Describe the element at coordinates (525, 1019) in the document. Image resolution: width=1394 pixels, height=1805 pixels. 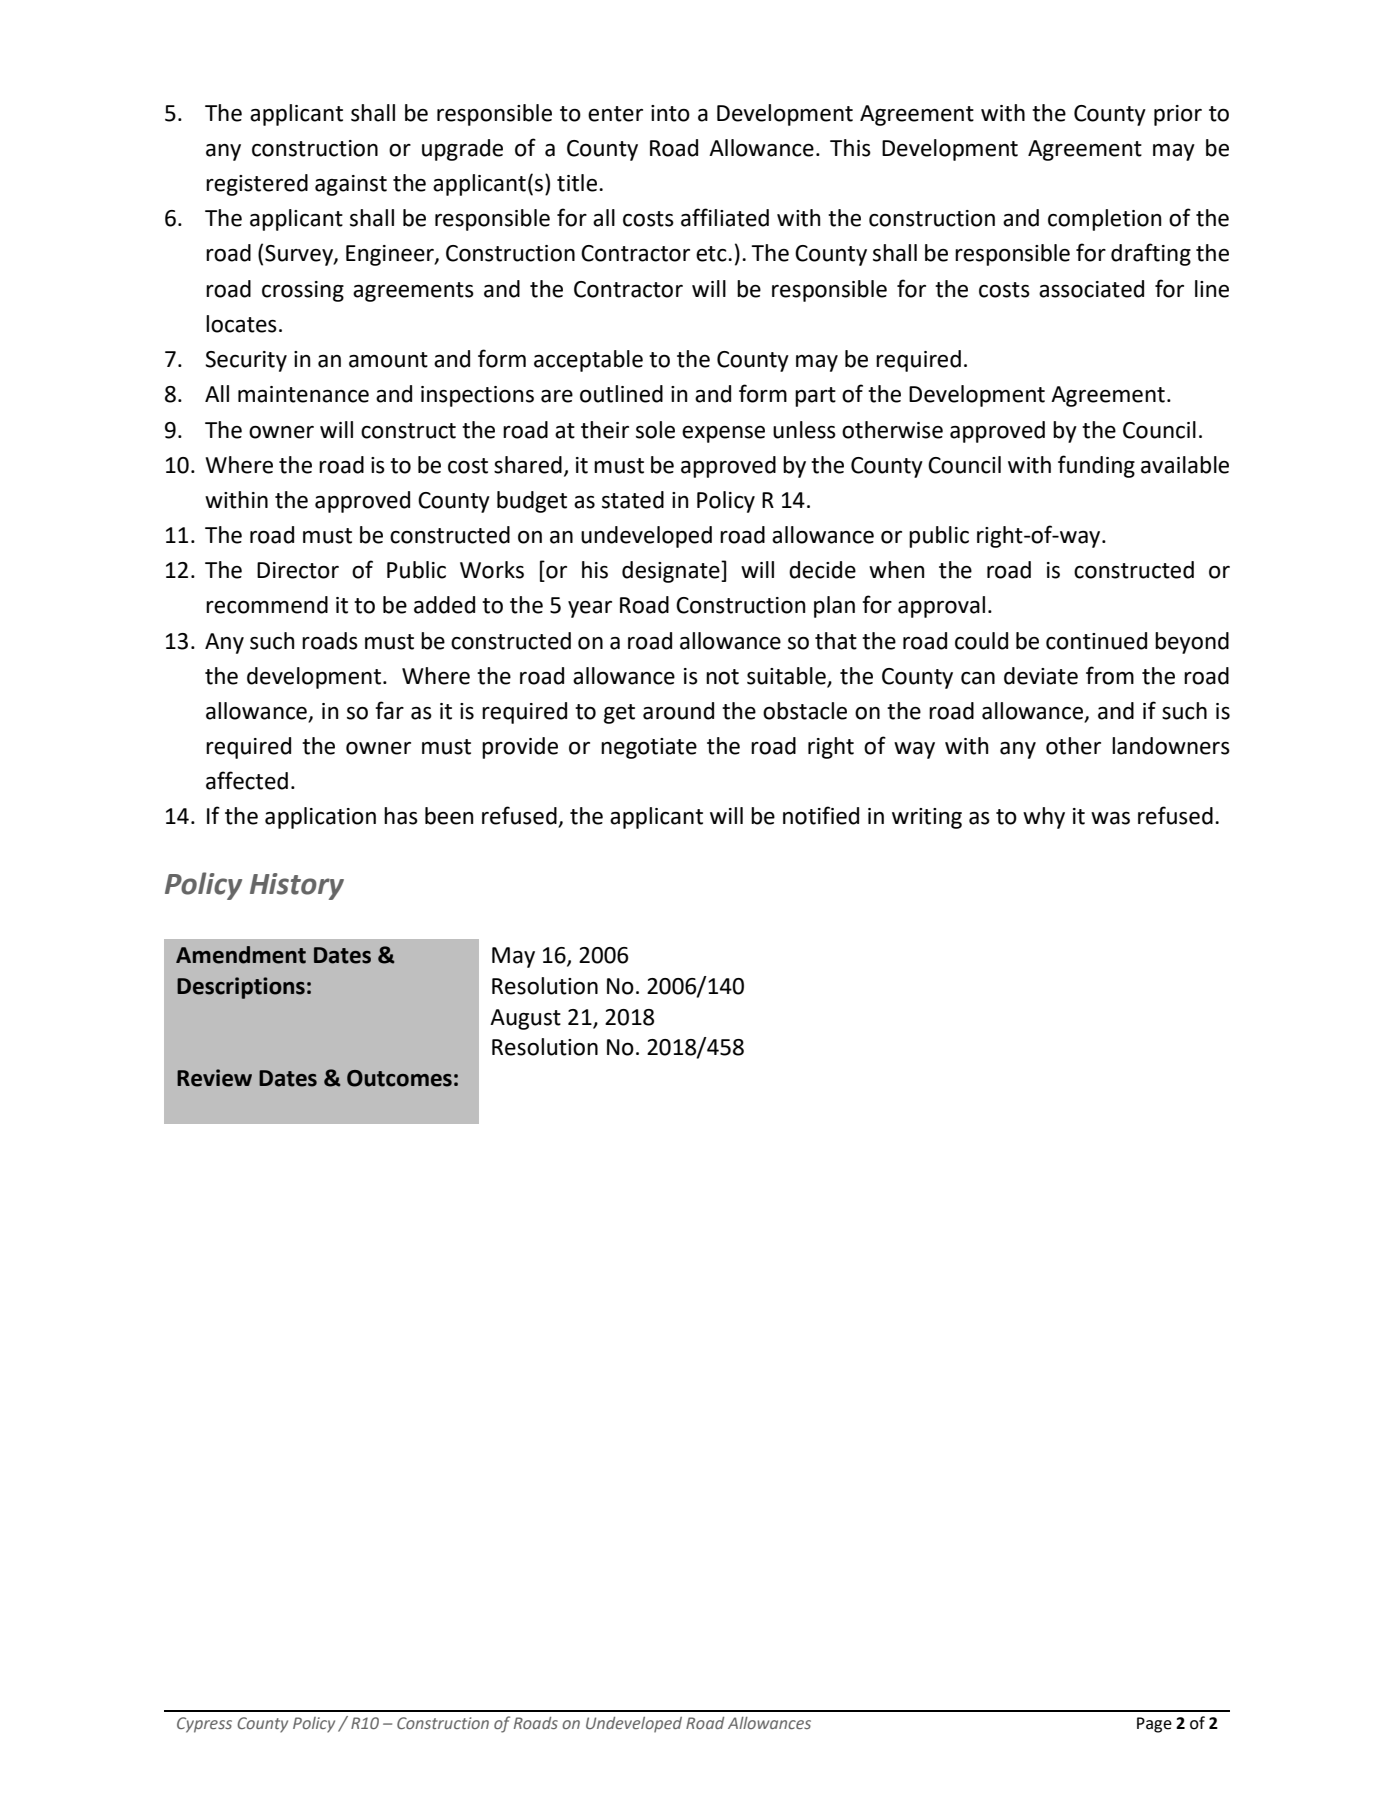
I see `August` at that location.
